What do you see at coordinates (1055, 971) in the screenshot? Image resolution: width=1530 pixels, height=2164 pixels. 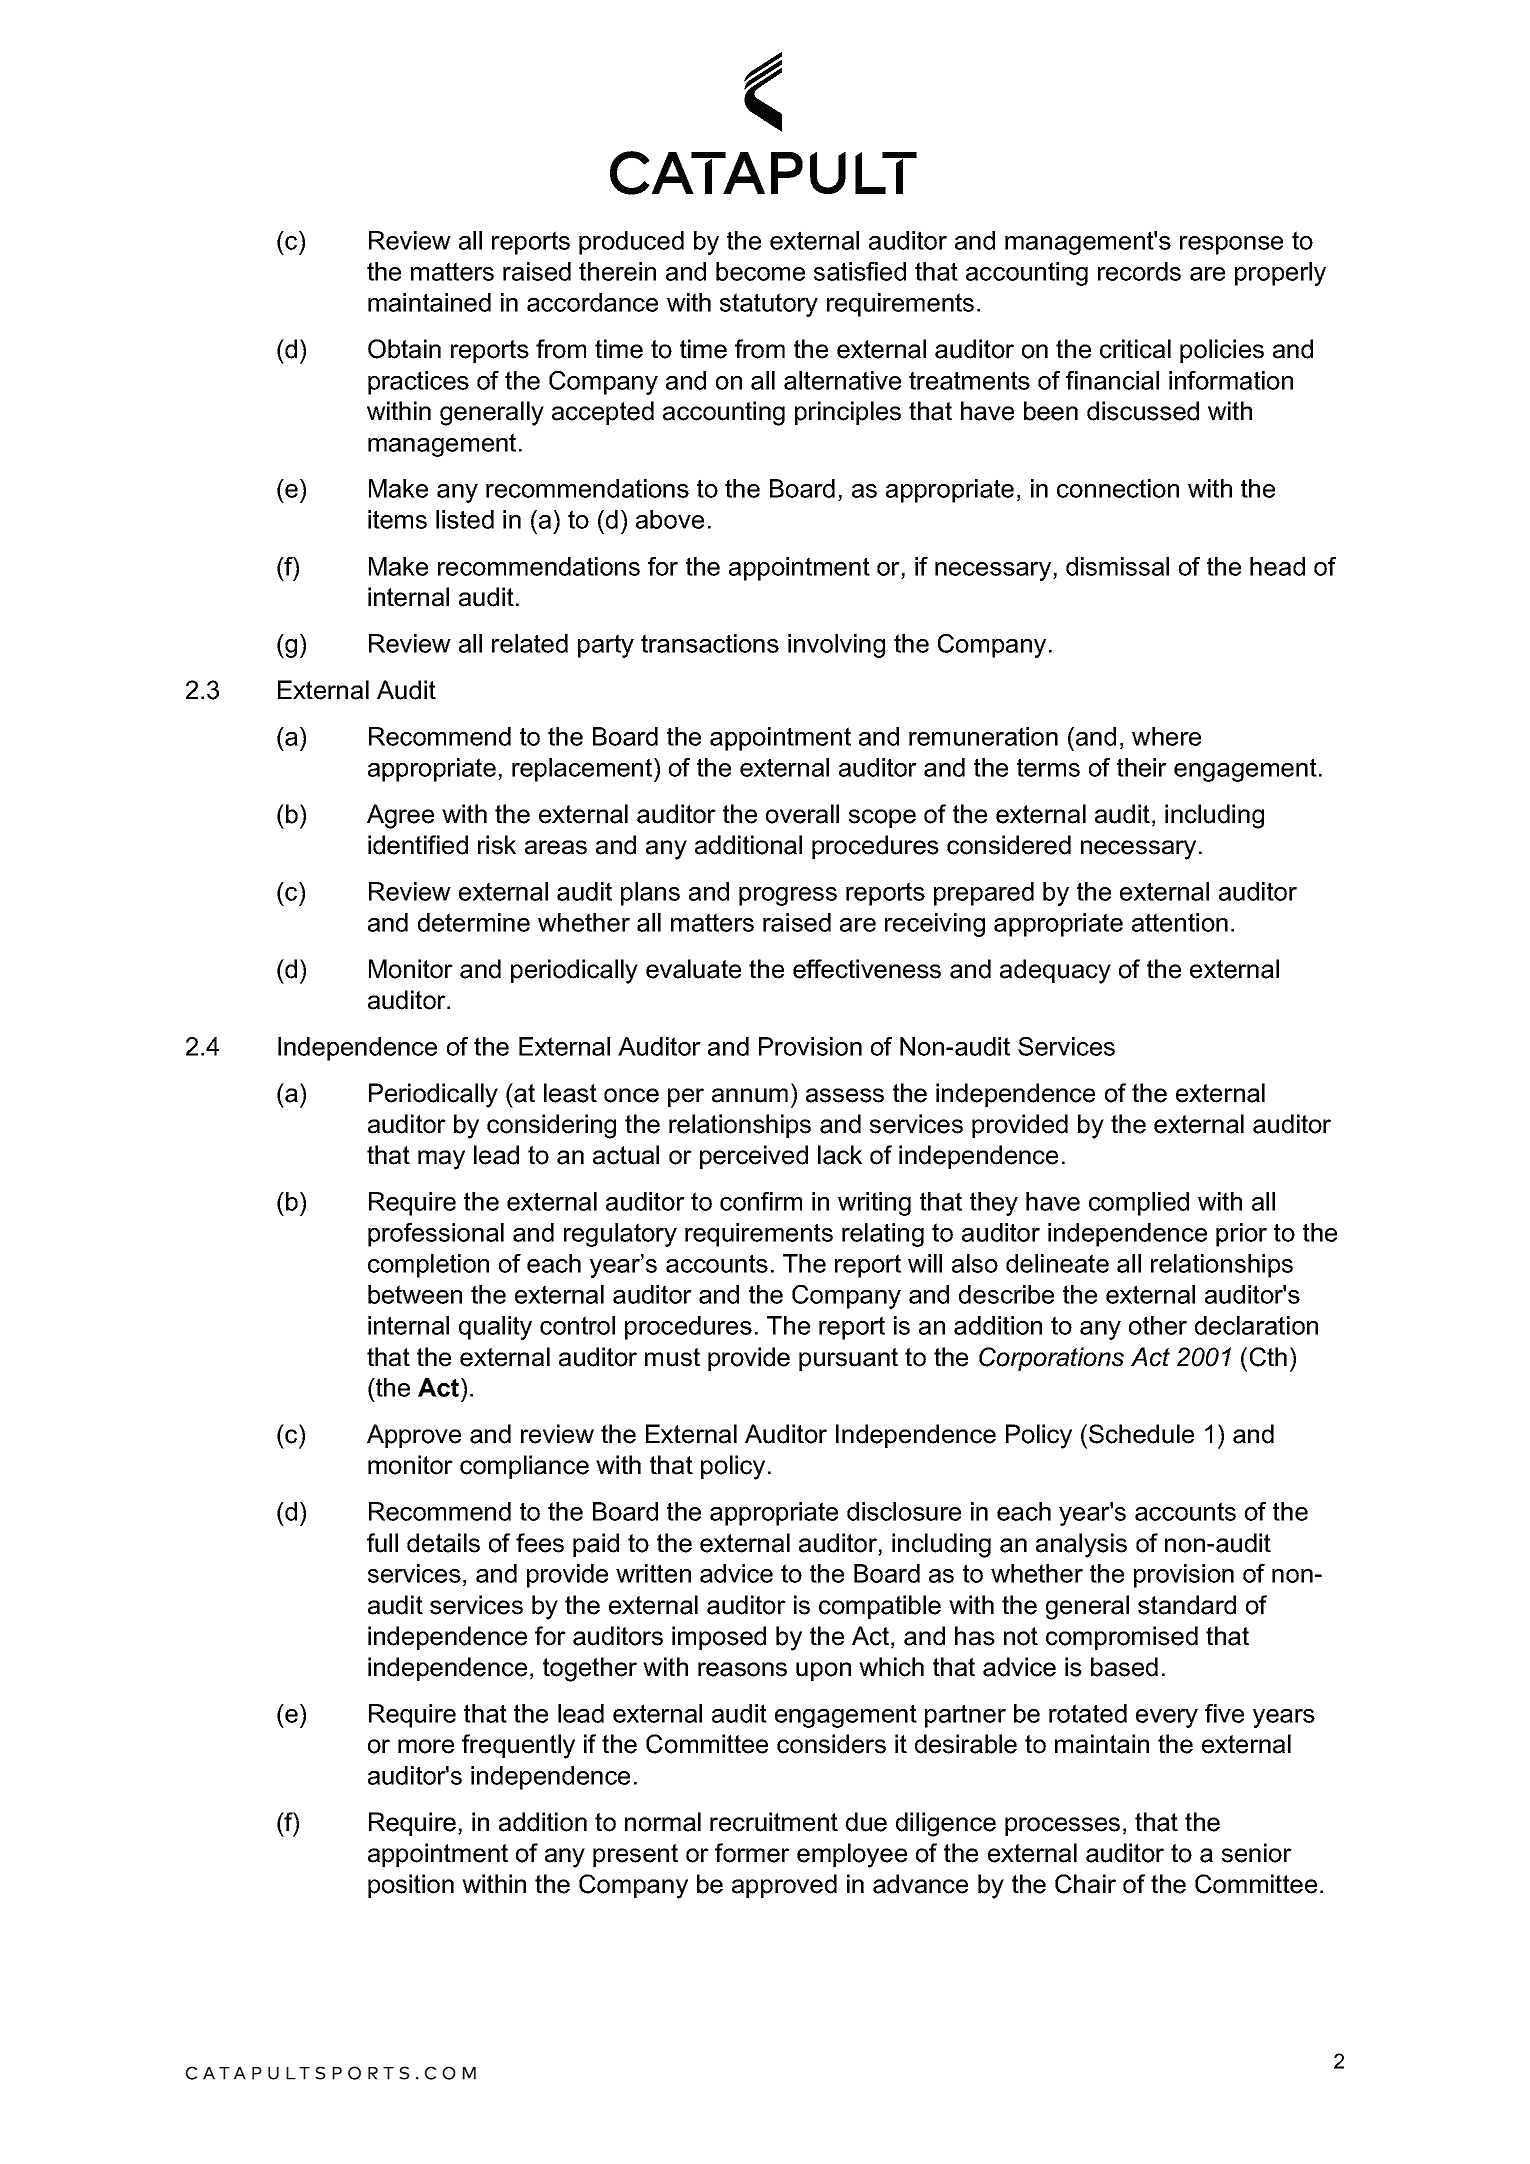 I see `adequacy` at bounding box center [1055, 971].
